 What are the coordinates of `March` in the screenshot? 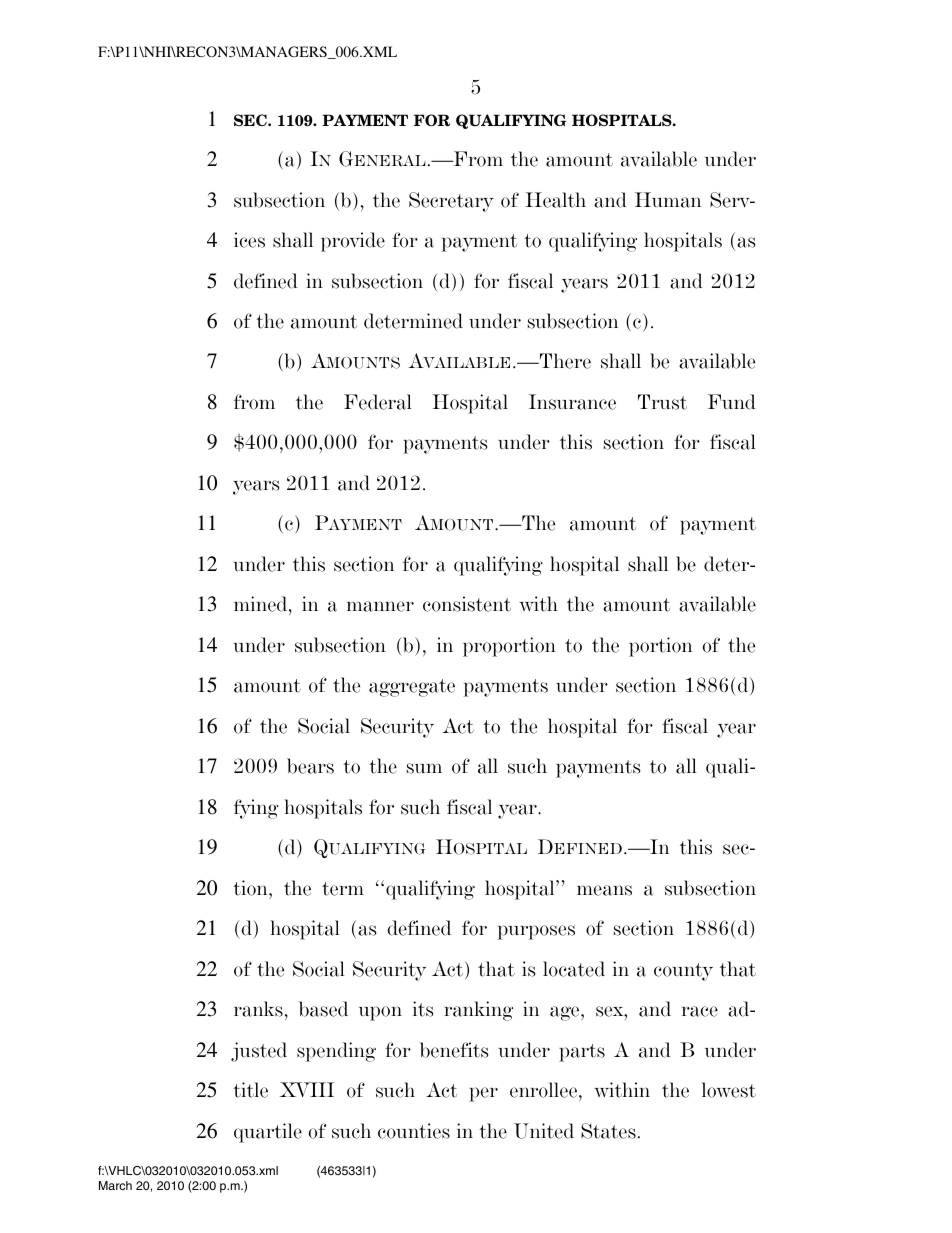 It's located at (115, 1185).
